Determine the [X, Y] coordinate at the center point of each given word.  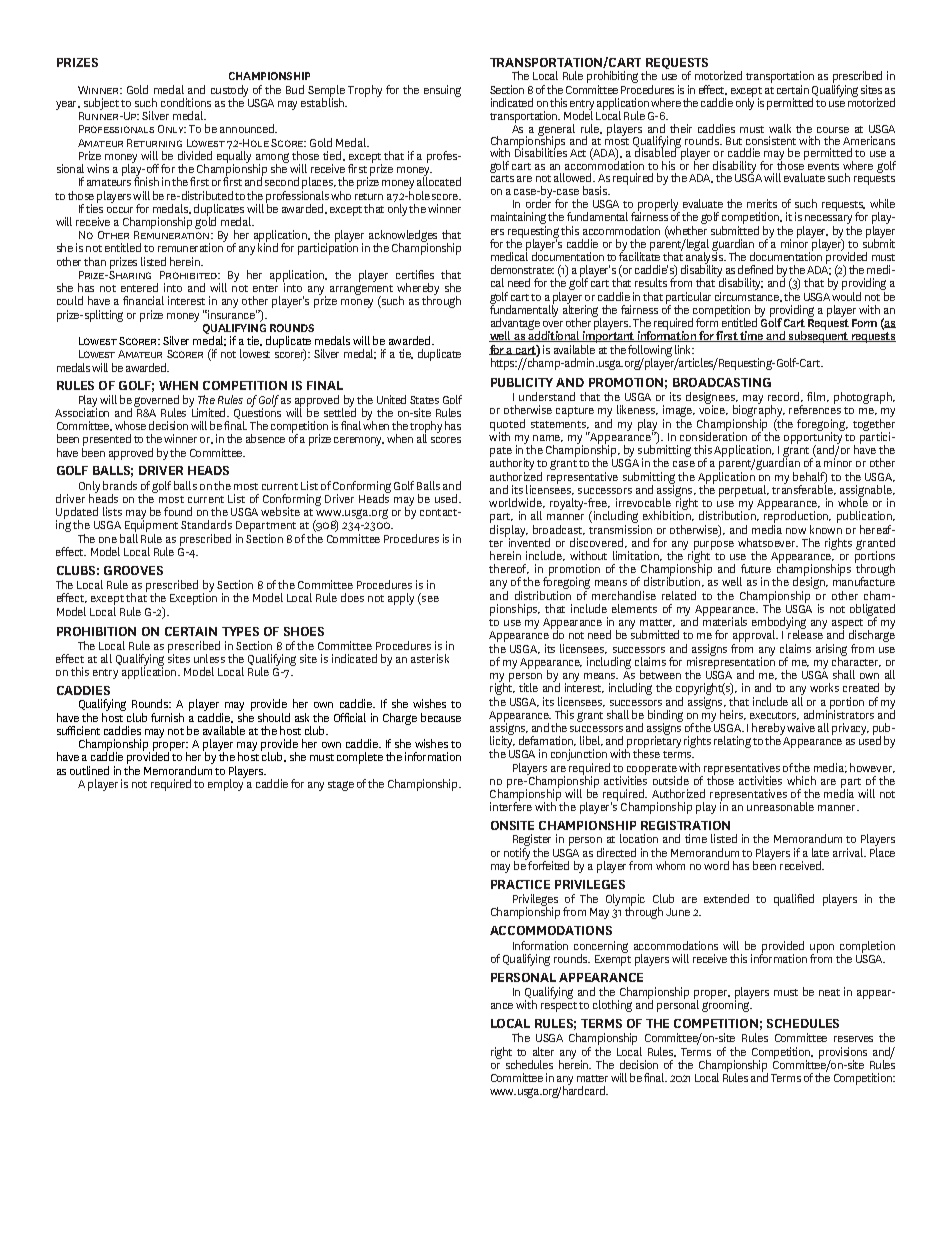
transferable [804, 489]
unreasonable [780, 806]
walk [780, 128]
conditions [186, 102]
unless [209, 658]
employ [226, 784]
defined [755, 269]
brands [120, 485]
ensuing [442, 91]
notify [518, 855]
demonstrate [522, 269]
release [805, 634]
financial [143, 300]
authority [512, 465]
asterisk [430, 658]
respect [559, 1007]
